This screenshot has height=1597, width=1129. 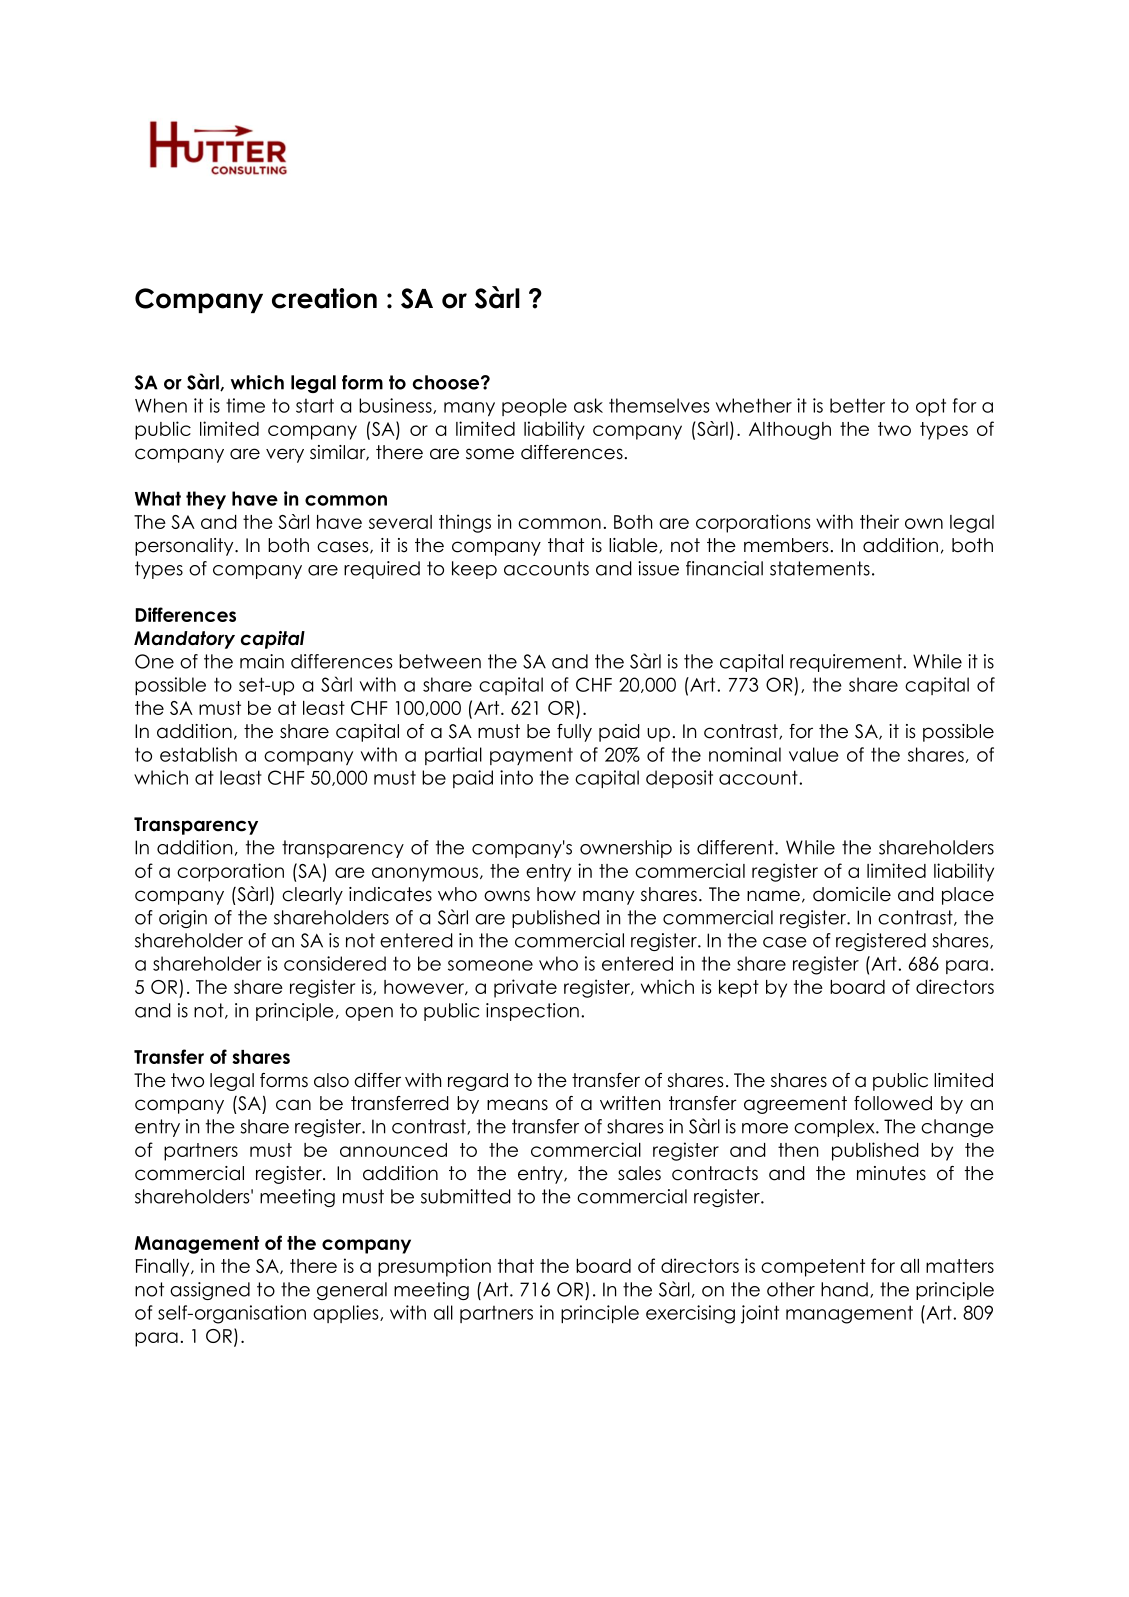 What do you see at coordinates (893, 1103) in the screenshot?
I see `followed` at bounding box center [893, 1103].
